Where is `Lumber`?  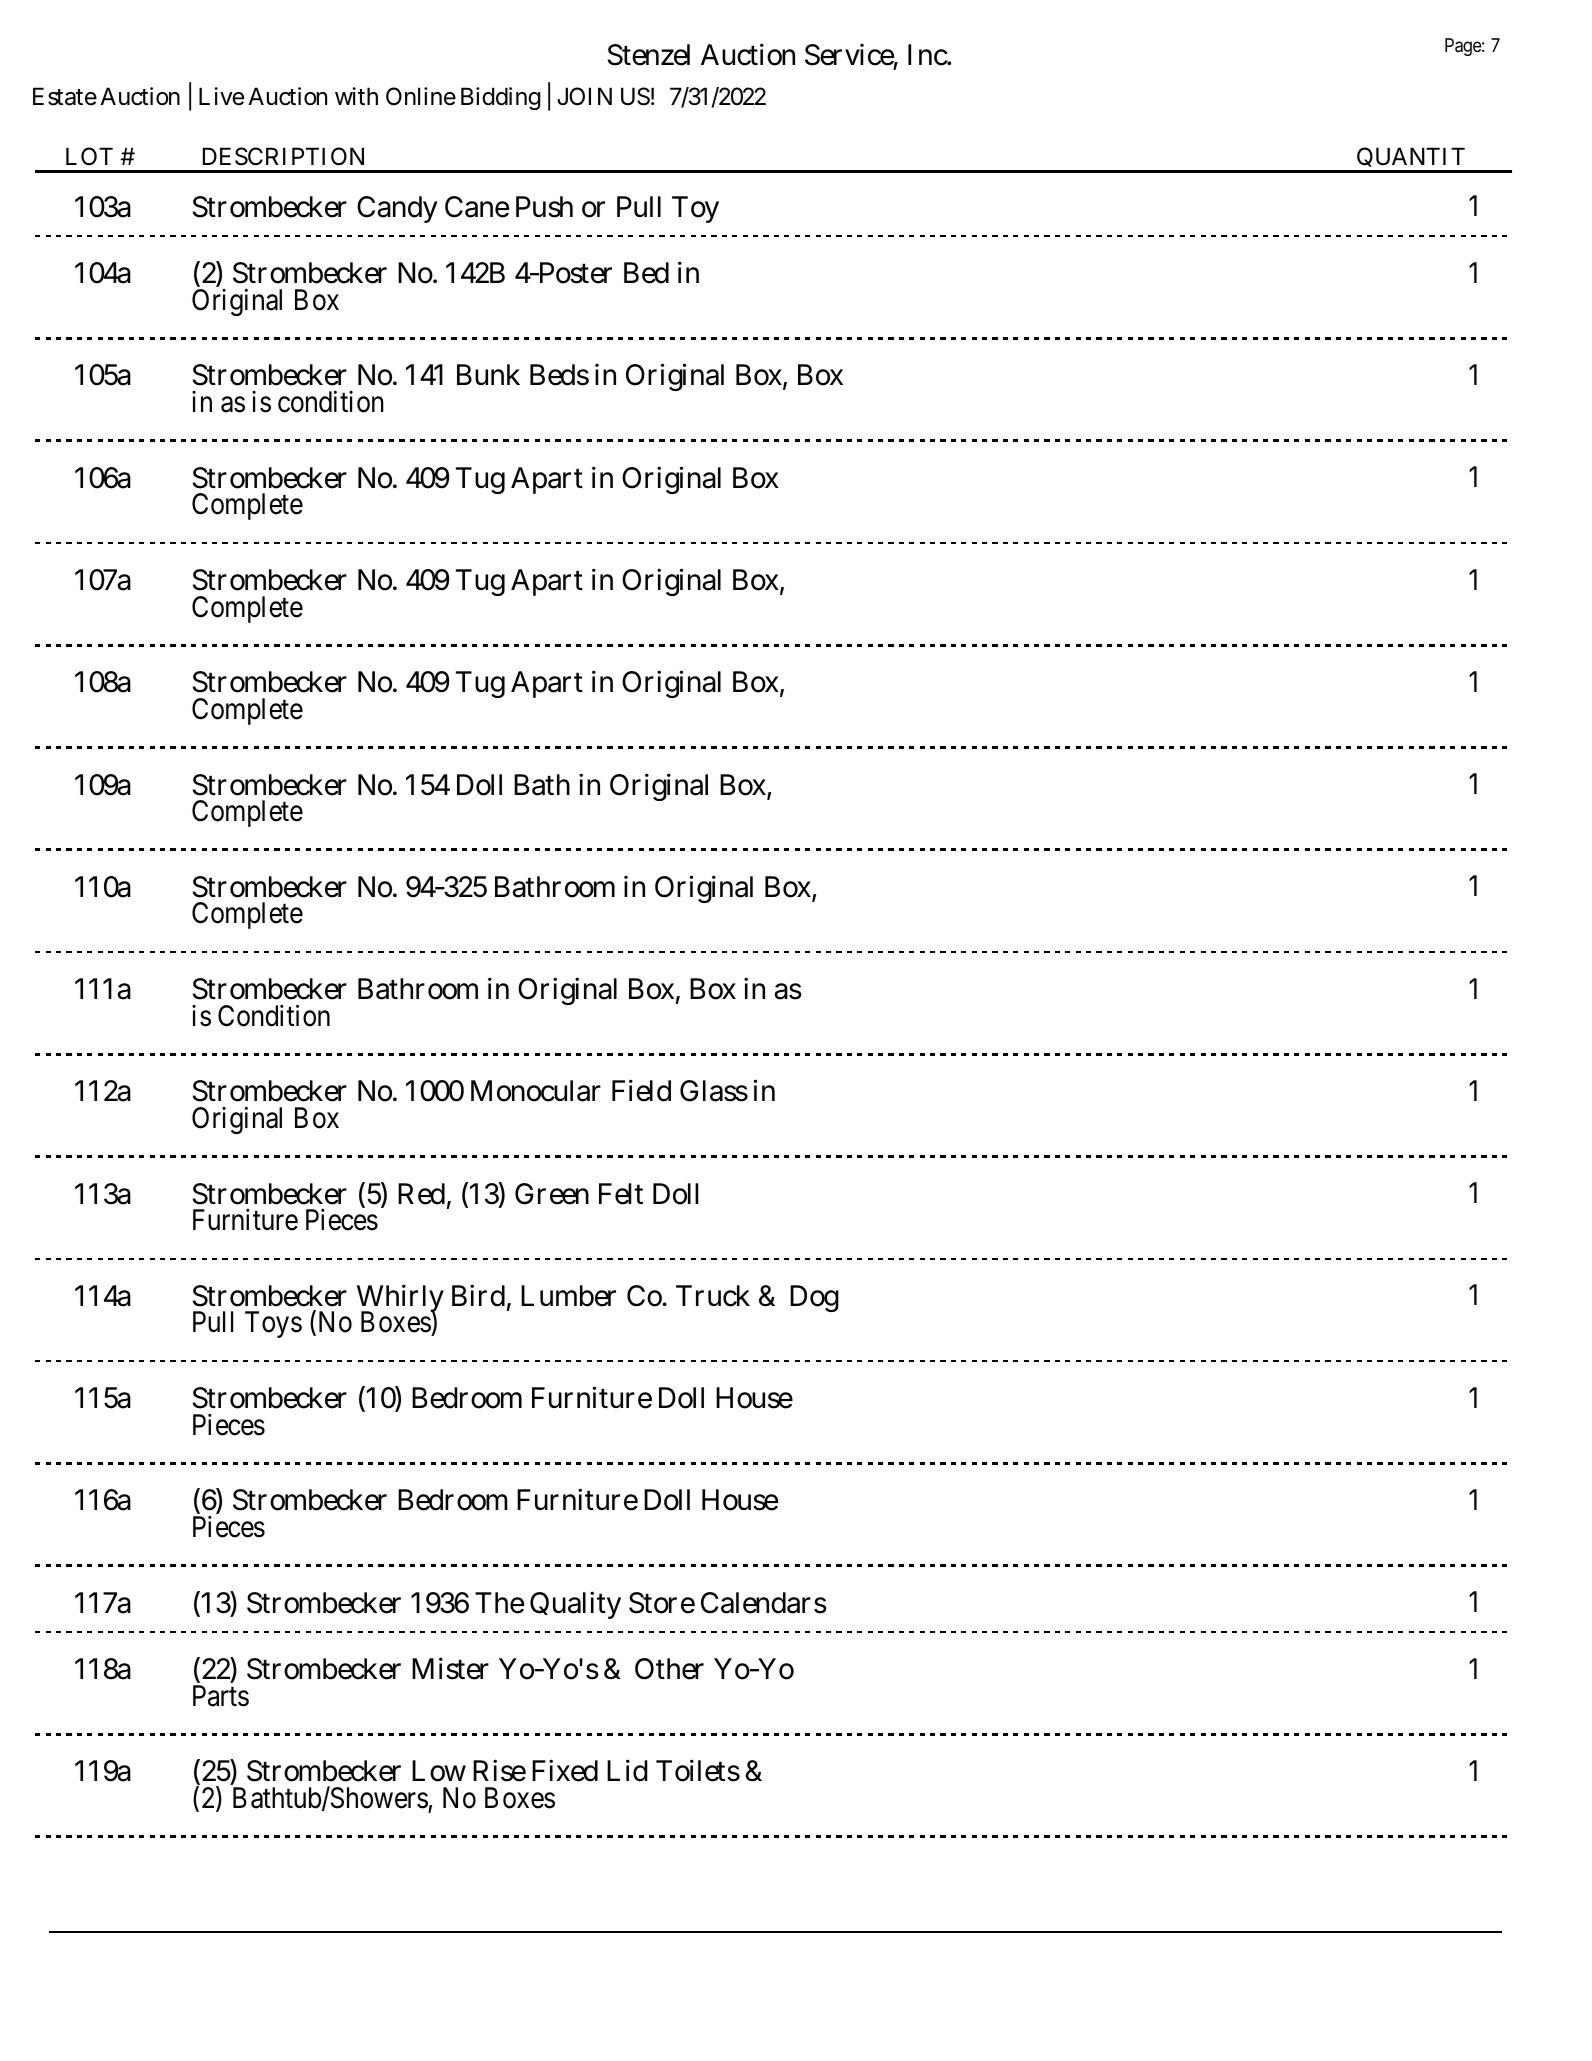 Lumber is located at coordinates (568, 1296).
